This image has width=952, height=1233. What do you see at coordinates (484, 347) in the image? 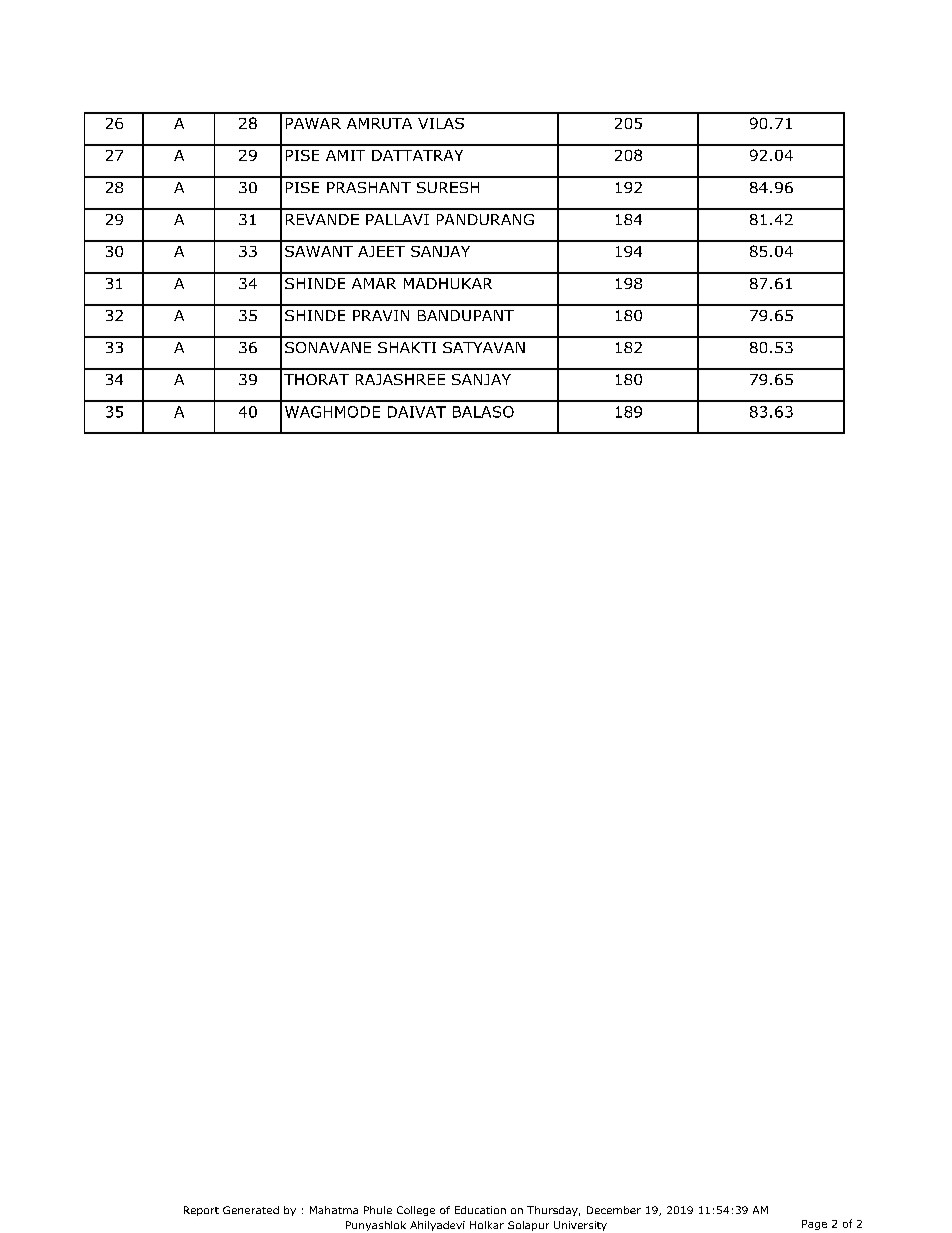
I see `SATYAVAN` at bounding box center [484, 347].
